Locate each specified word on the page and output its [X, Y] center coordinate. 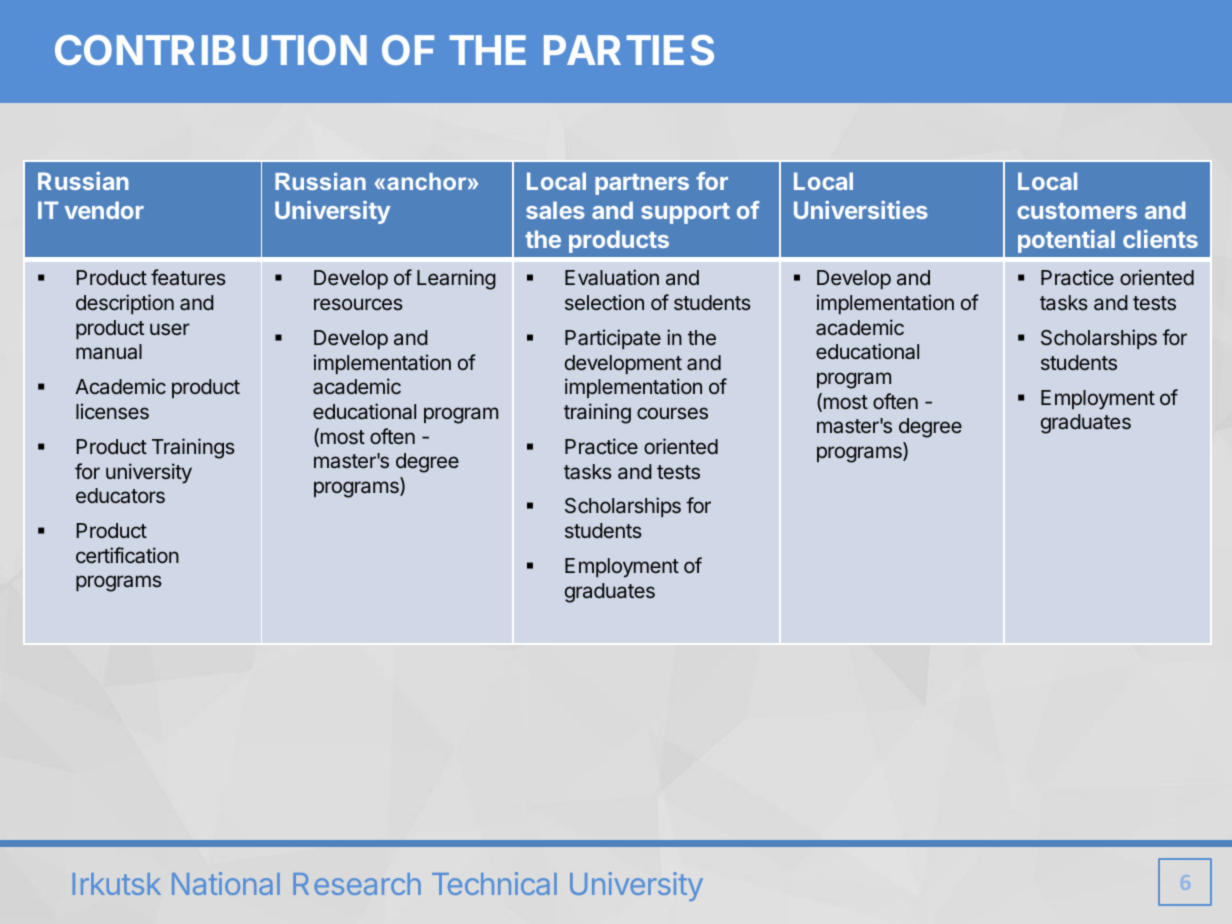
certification [127, 555]
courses [672, 413]
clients [1160, 239]
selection [604, 302]
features [188, 277]
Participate [613, 339]
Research [357, 884]
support [685, 213]
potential [1066, 241]
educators [120, 496]
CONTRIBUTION [211, 50]
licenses [112, 411]
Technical [494, 883]
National [226, 883]
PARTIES [629, 50]
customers [1077, 211]
